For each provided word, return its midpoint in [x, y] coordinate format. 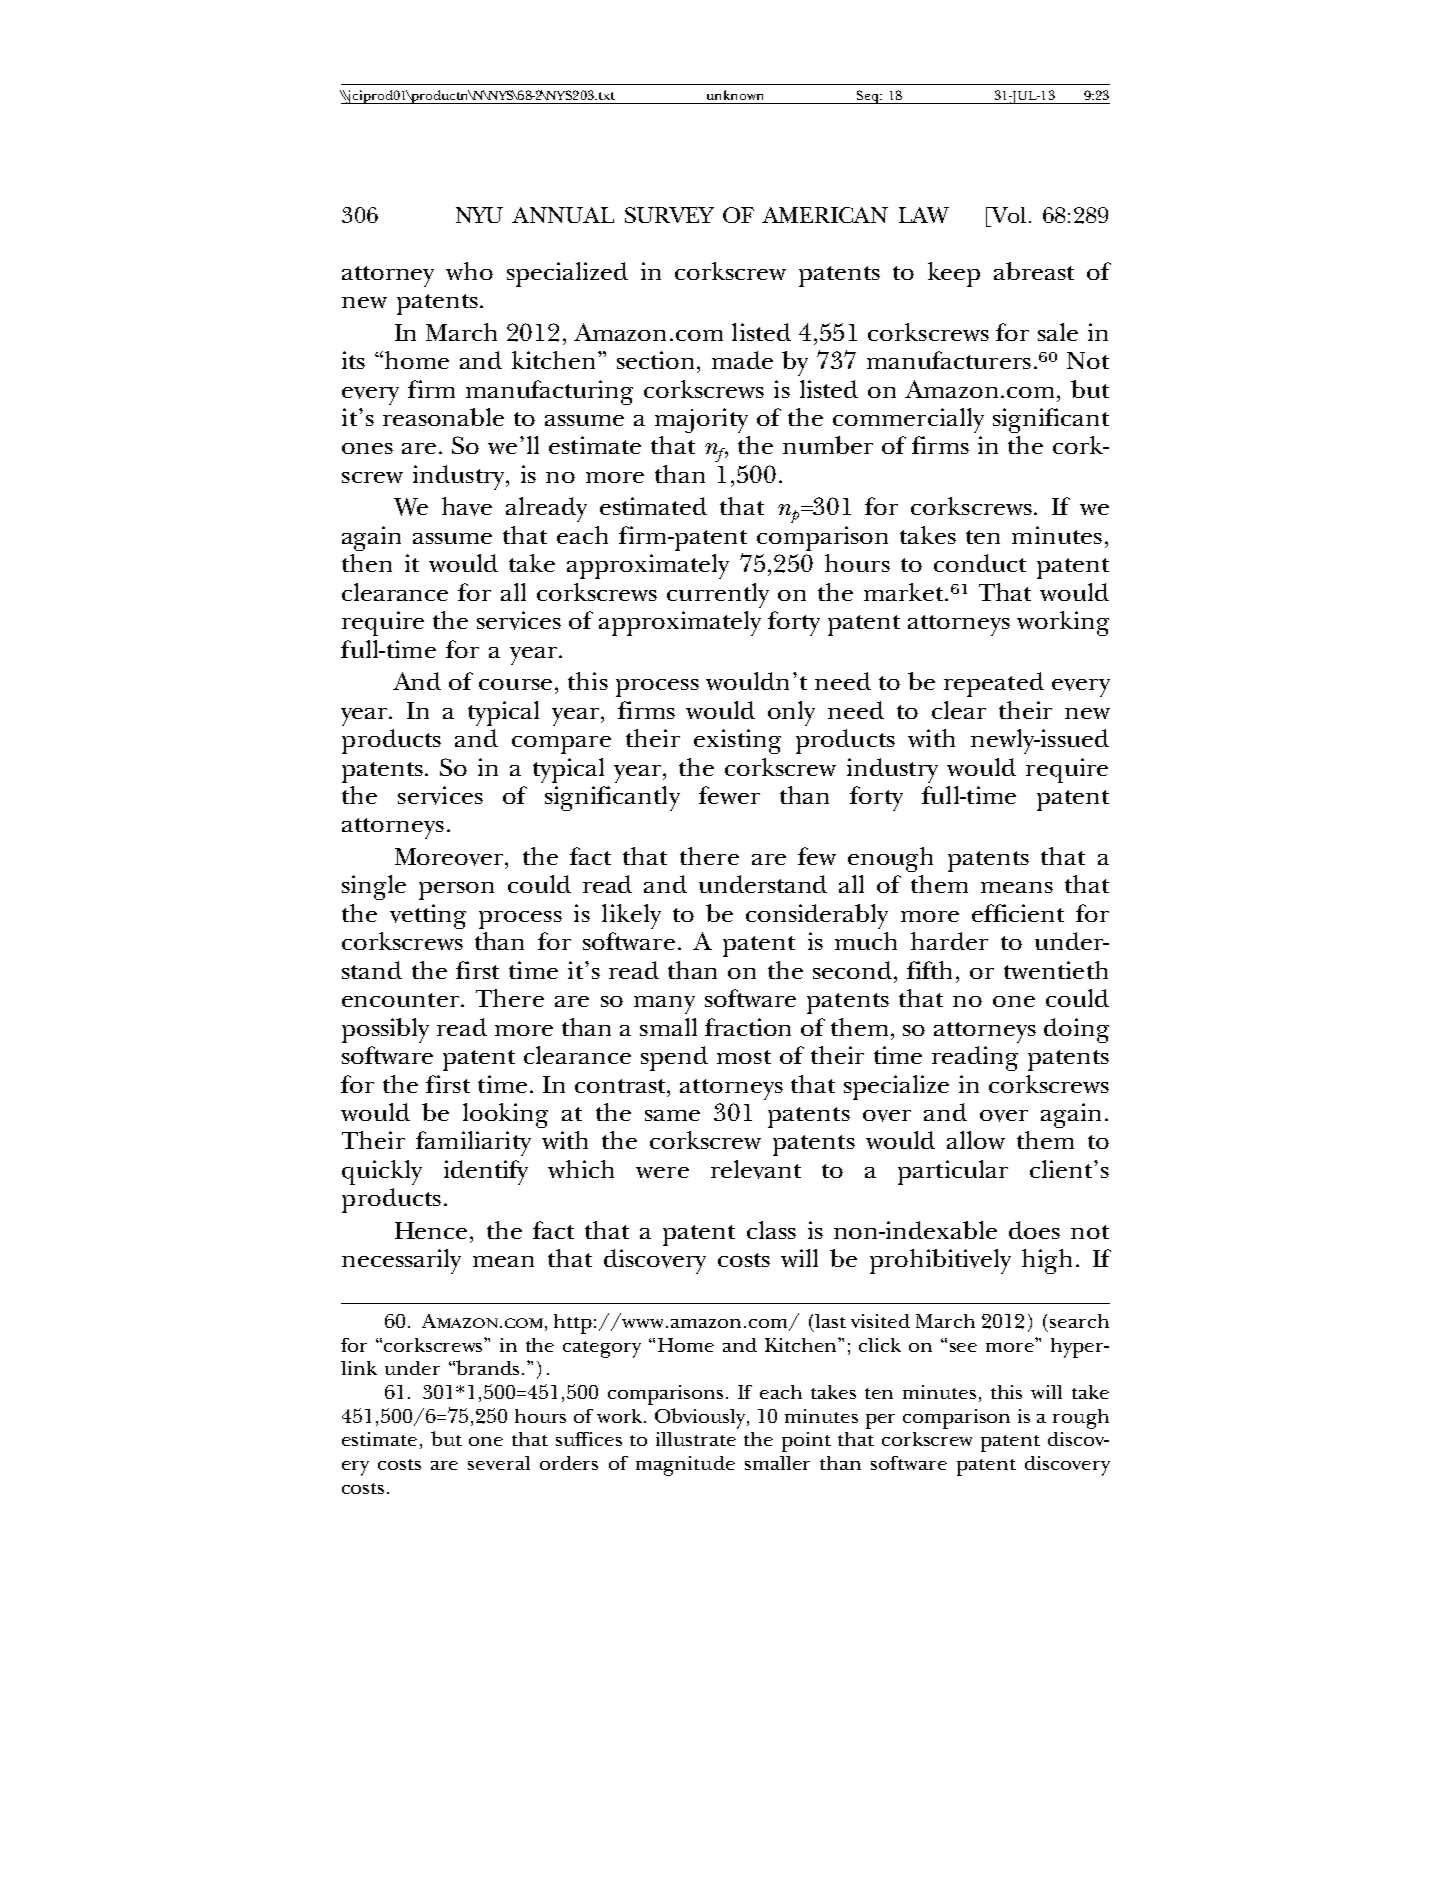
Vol [1007, 215]
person [456, 891]
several [499, 1463]
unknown [735, 95]
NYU [479, 215]
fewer [729, 795]
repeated [994, 684]
